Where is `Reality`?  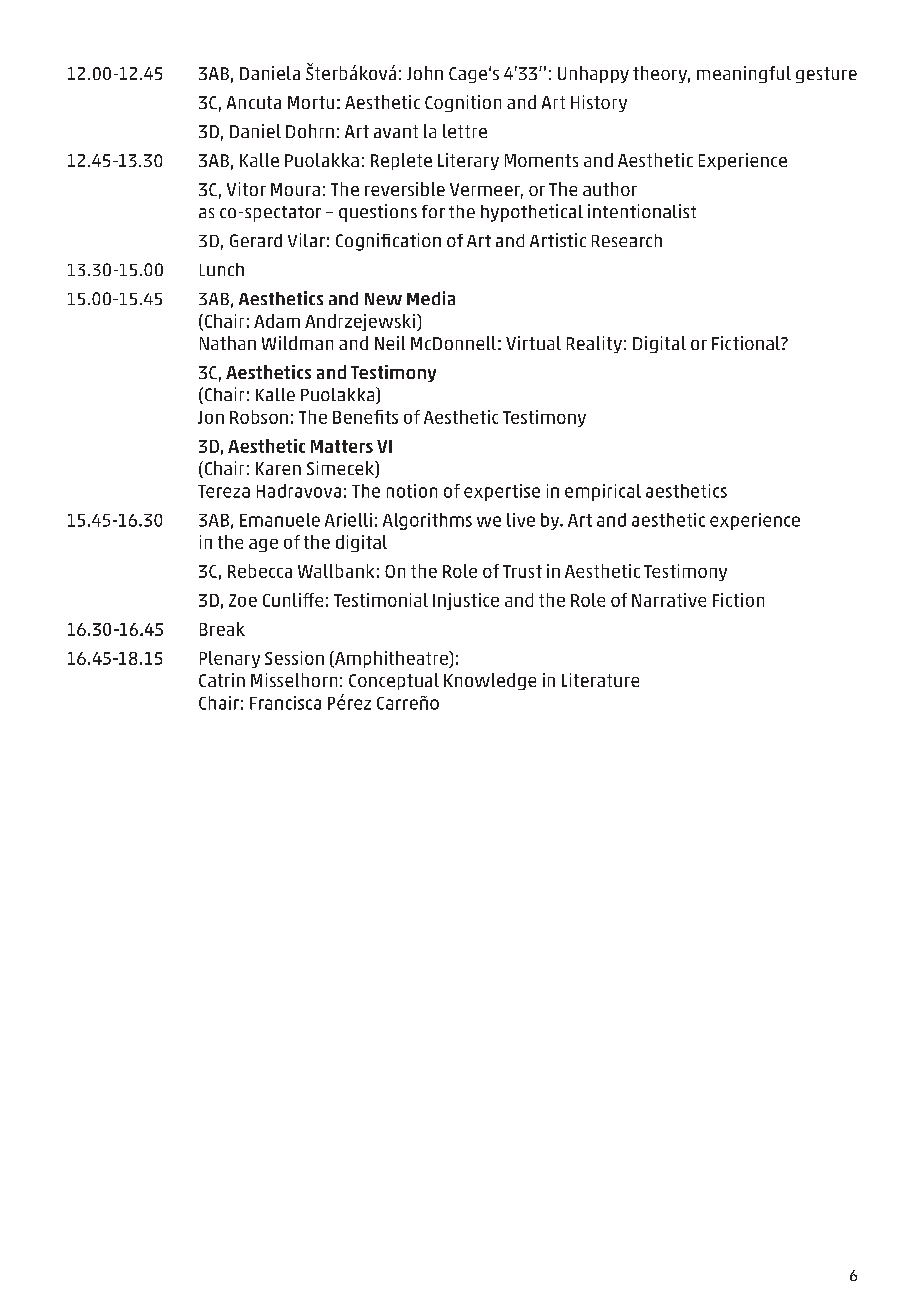
Reality is located at coordinates (594, 344).
